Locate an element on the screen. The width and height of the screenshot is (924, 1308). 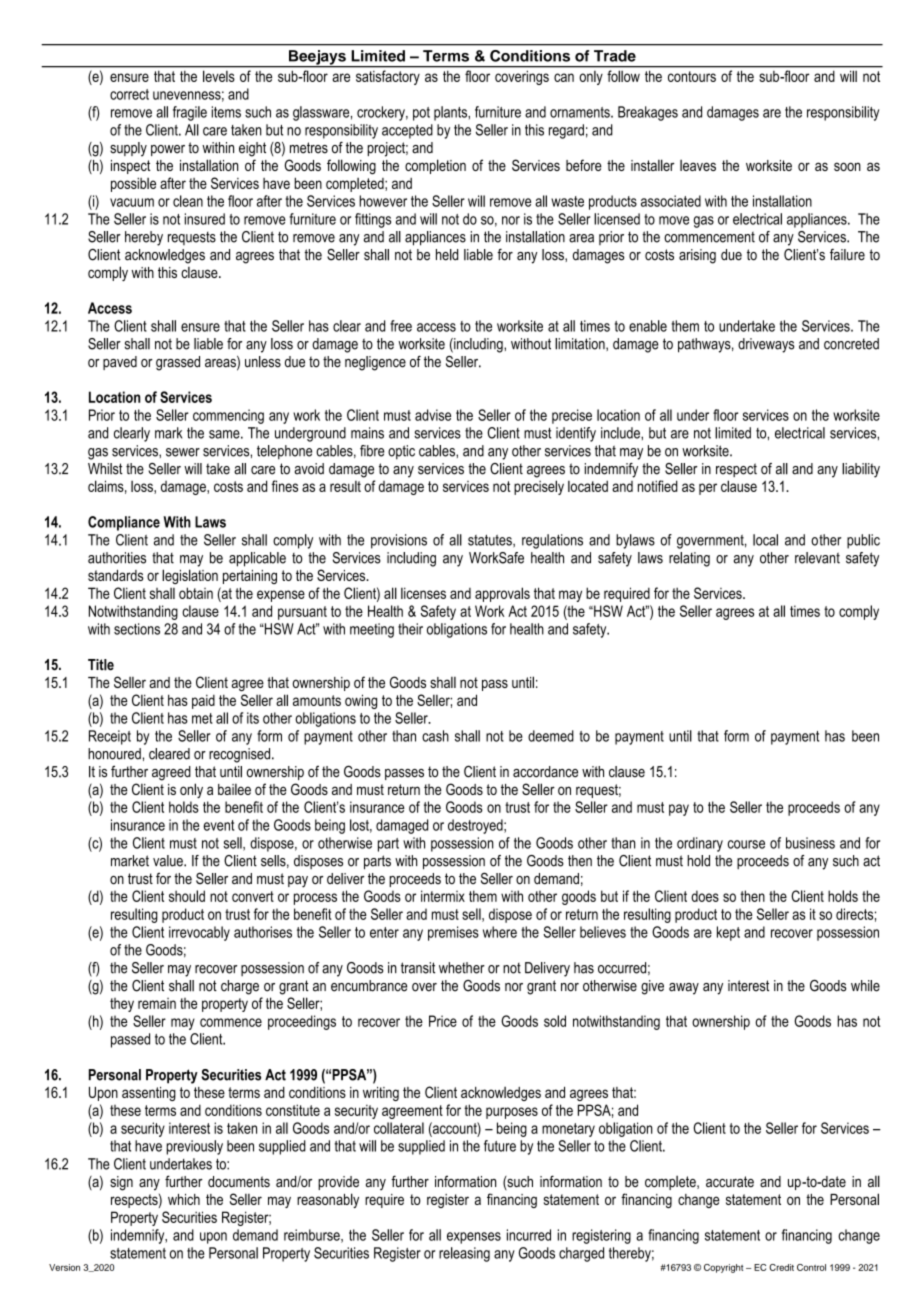
contours is located at coordinates (692, 76).
